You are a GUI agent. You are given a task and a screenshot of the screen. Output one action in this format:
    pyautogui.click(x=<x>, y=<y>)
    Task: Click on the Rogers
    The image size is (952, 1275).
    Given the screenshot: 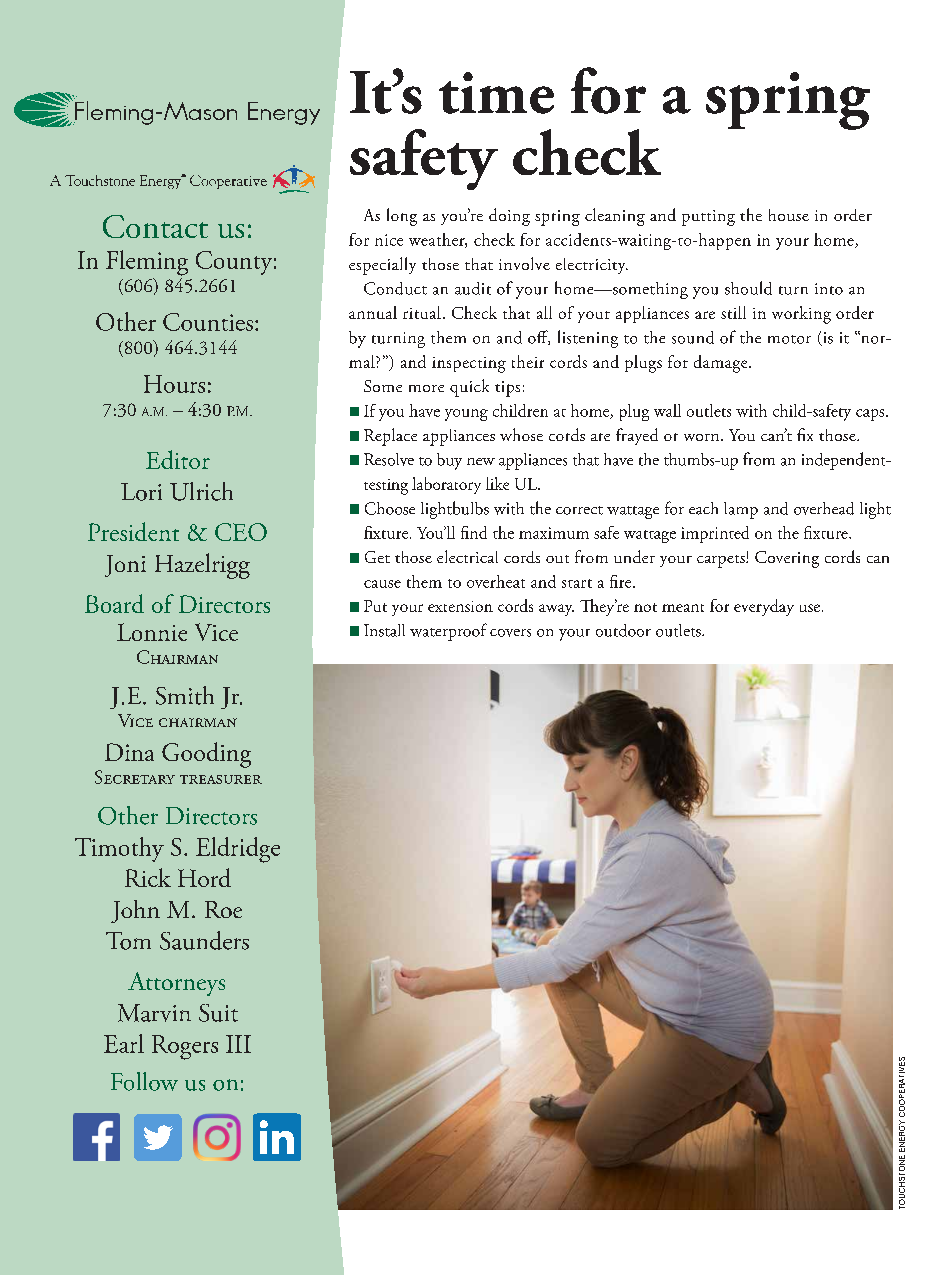 What is the action you would take?
    pyautogui.click(x=185, y=1047)
